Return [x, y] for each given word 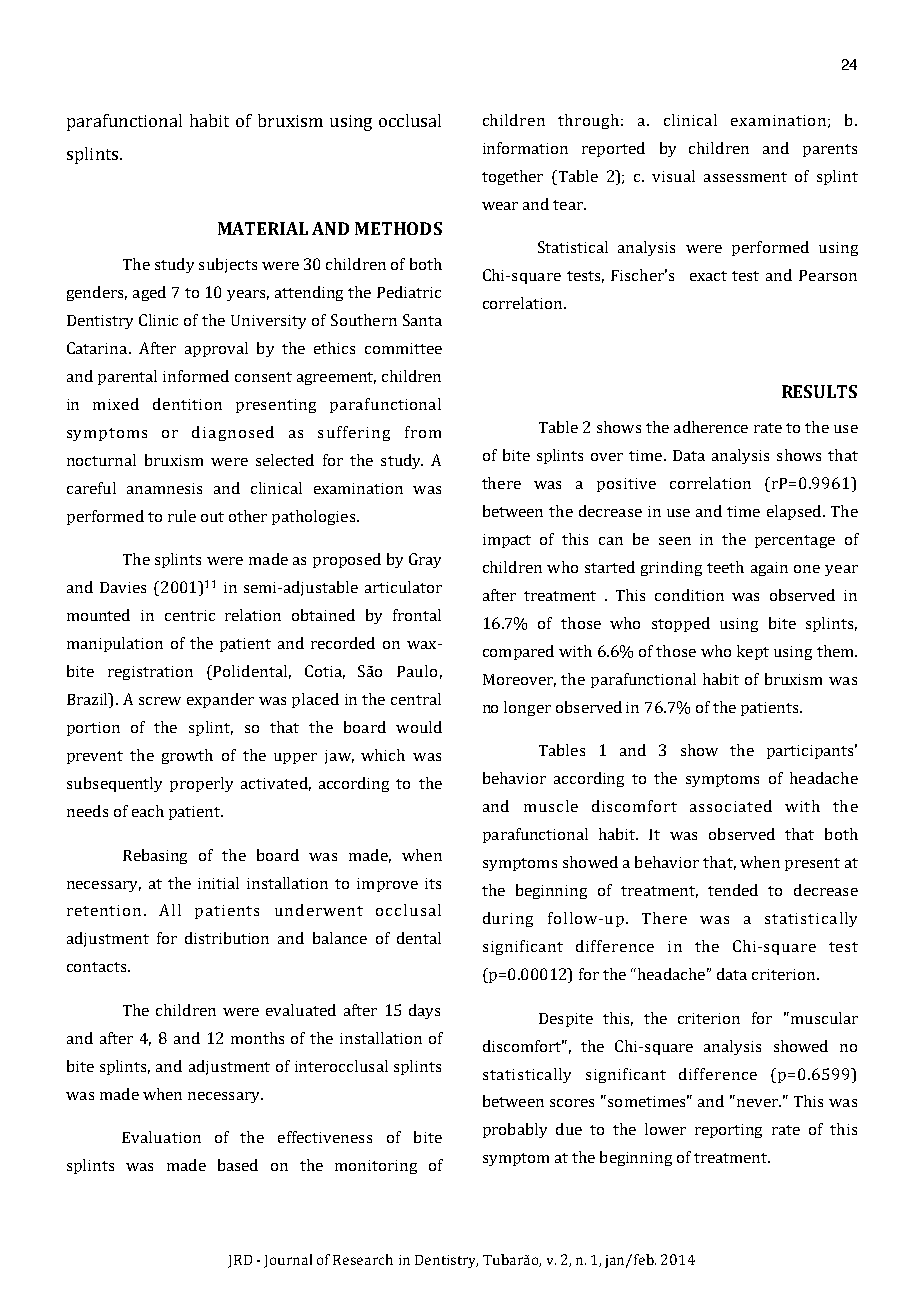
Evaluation [161, 1137]
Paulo [417, 671]
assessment [745, 177]
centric [190, 615]
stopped [681, 624]
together [512, 177]
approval [216, 349]
